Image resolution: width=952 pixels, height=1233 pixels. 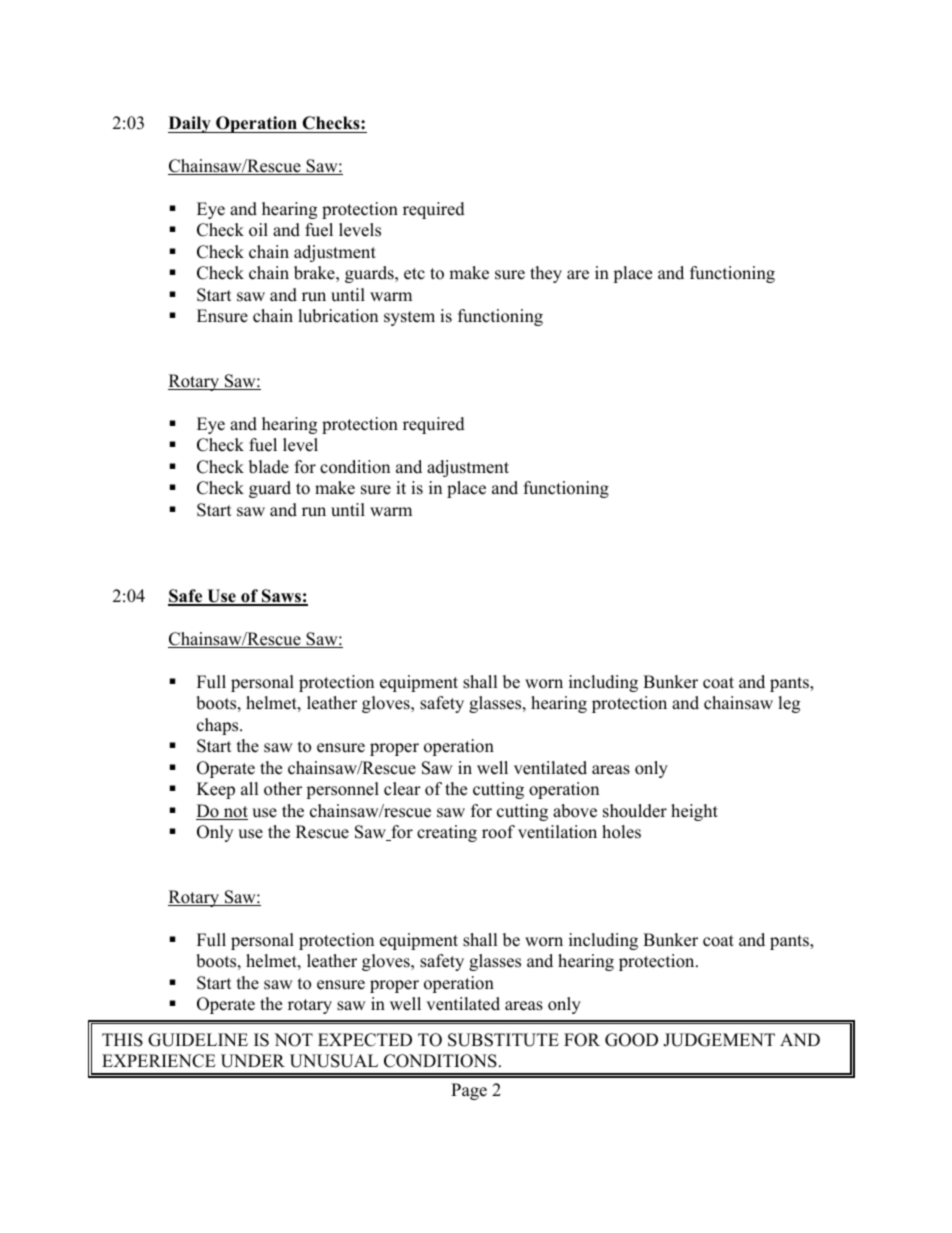 What do you see at coordinates (190, 124) in the image?
I see `Daily` at bounding box center [190, 124].
